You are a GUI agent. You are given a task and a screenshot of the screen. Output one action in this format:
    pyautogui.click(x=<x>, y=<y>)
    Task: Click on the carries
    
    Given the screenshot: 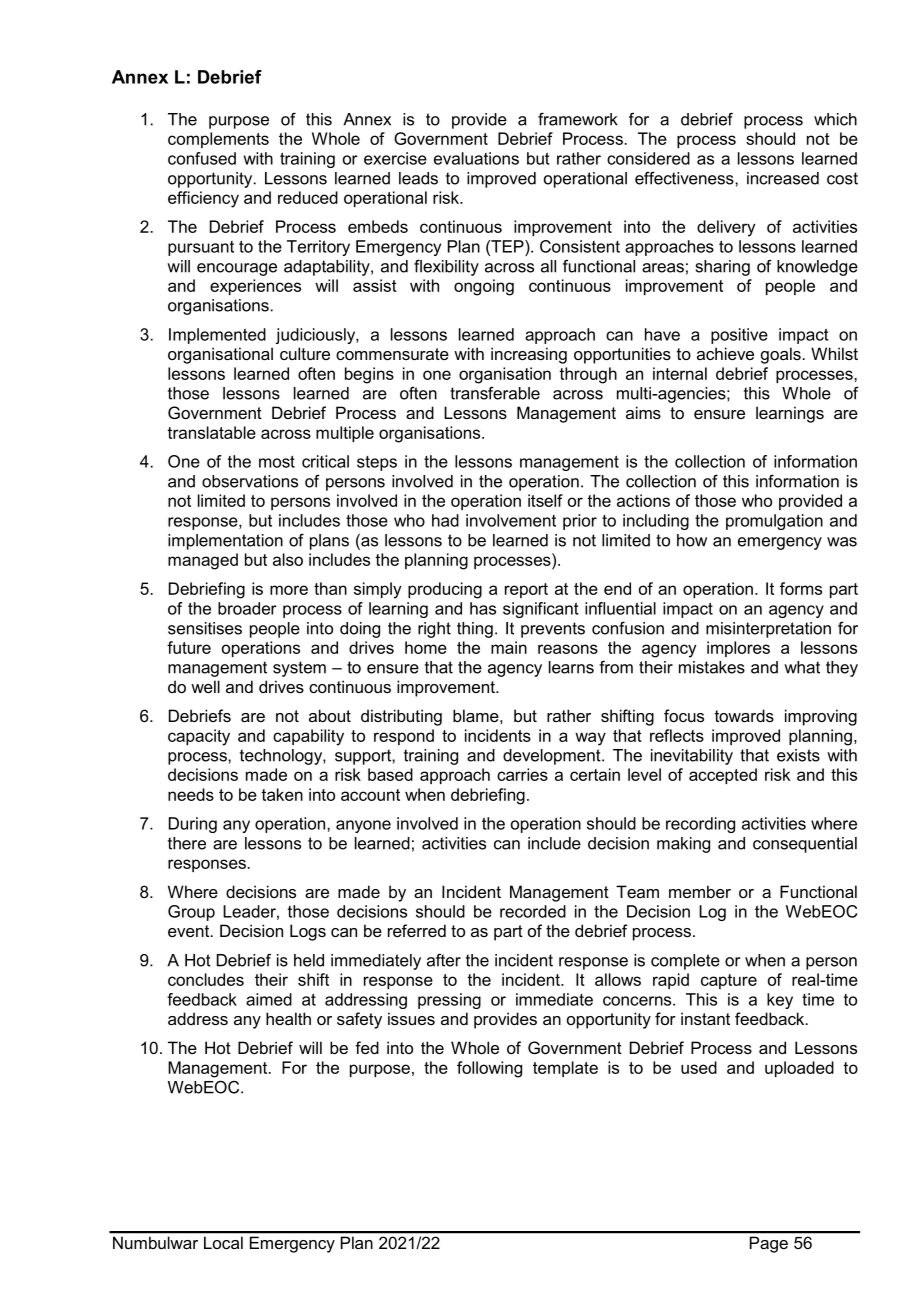 What is the action you would take?
    pyautogui.click(x=522, y=774)
